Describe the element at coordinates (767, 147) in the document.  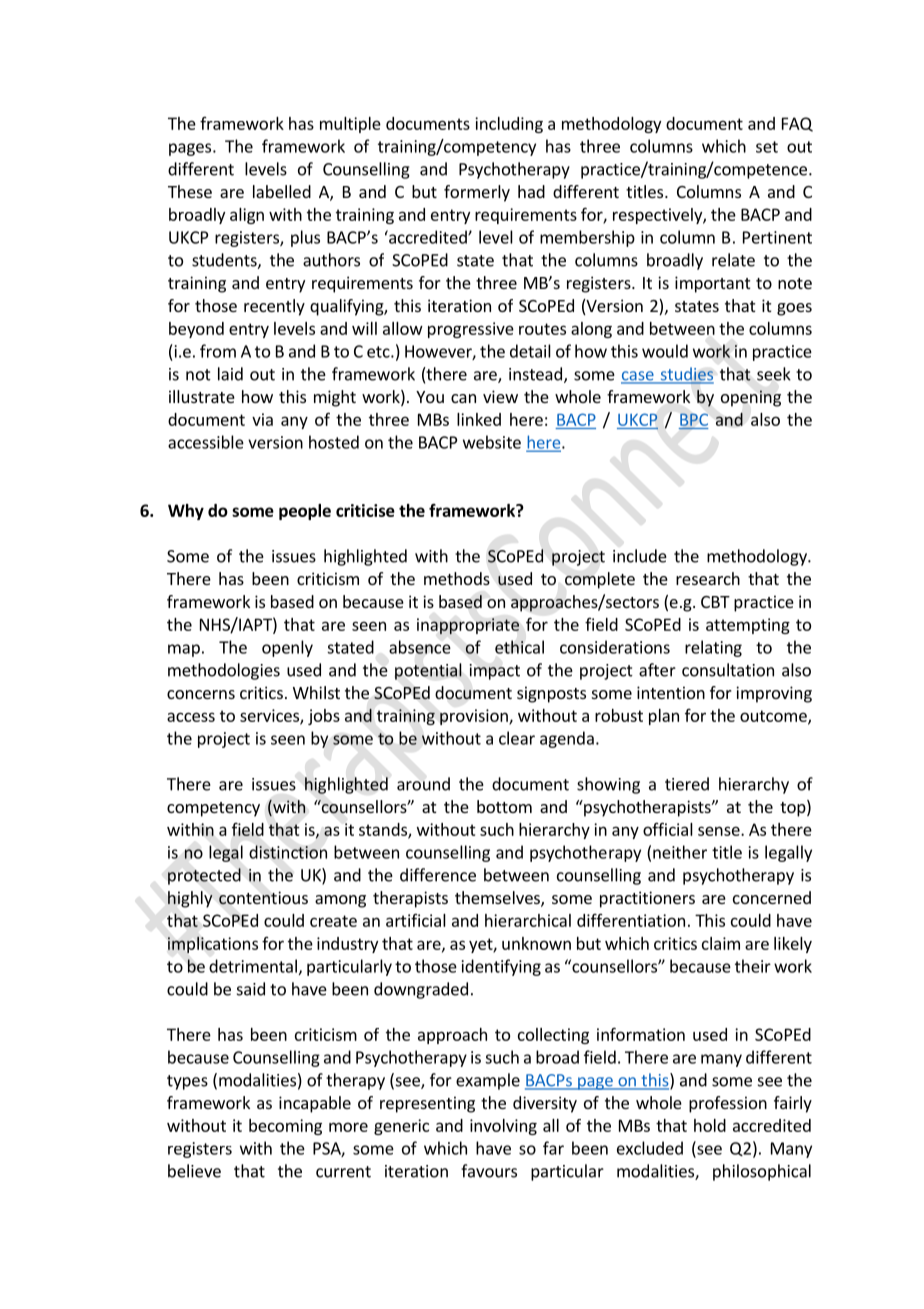
I see `set` at that location.
